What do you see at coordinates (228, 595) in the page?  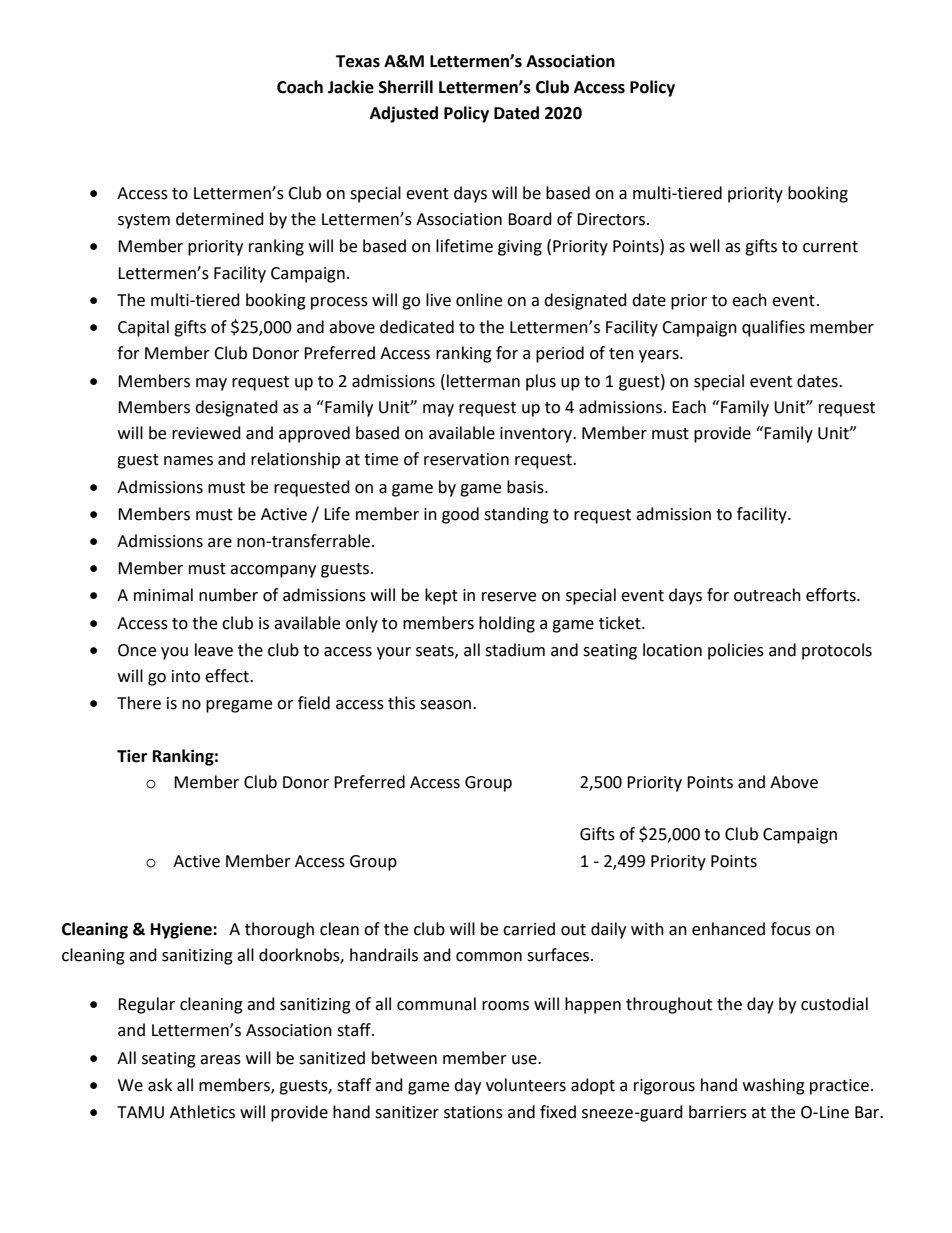 I see `number` at bounding box center [228, 595].
